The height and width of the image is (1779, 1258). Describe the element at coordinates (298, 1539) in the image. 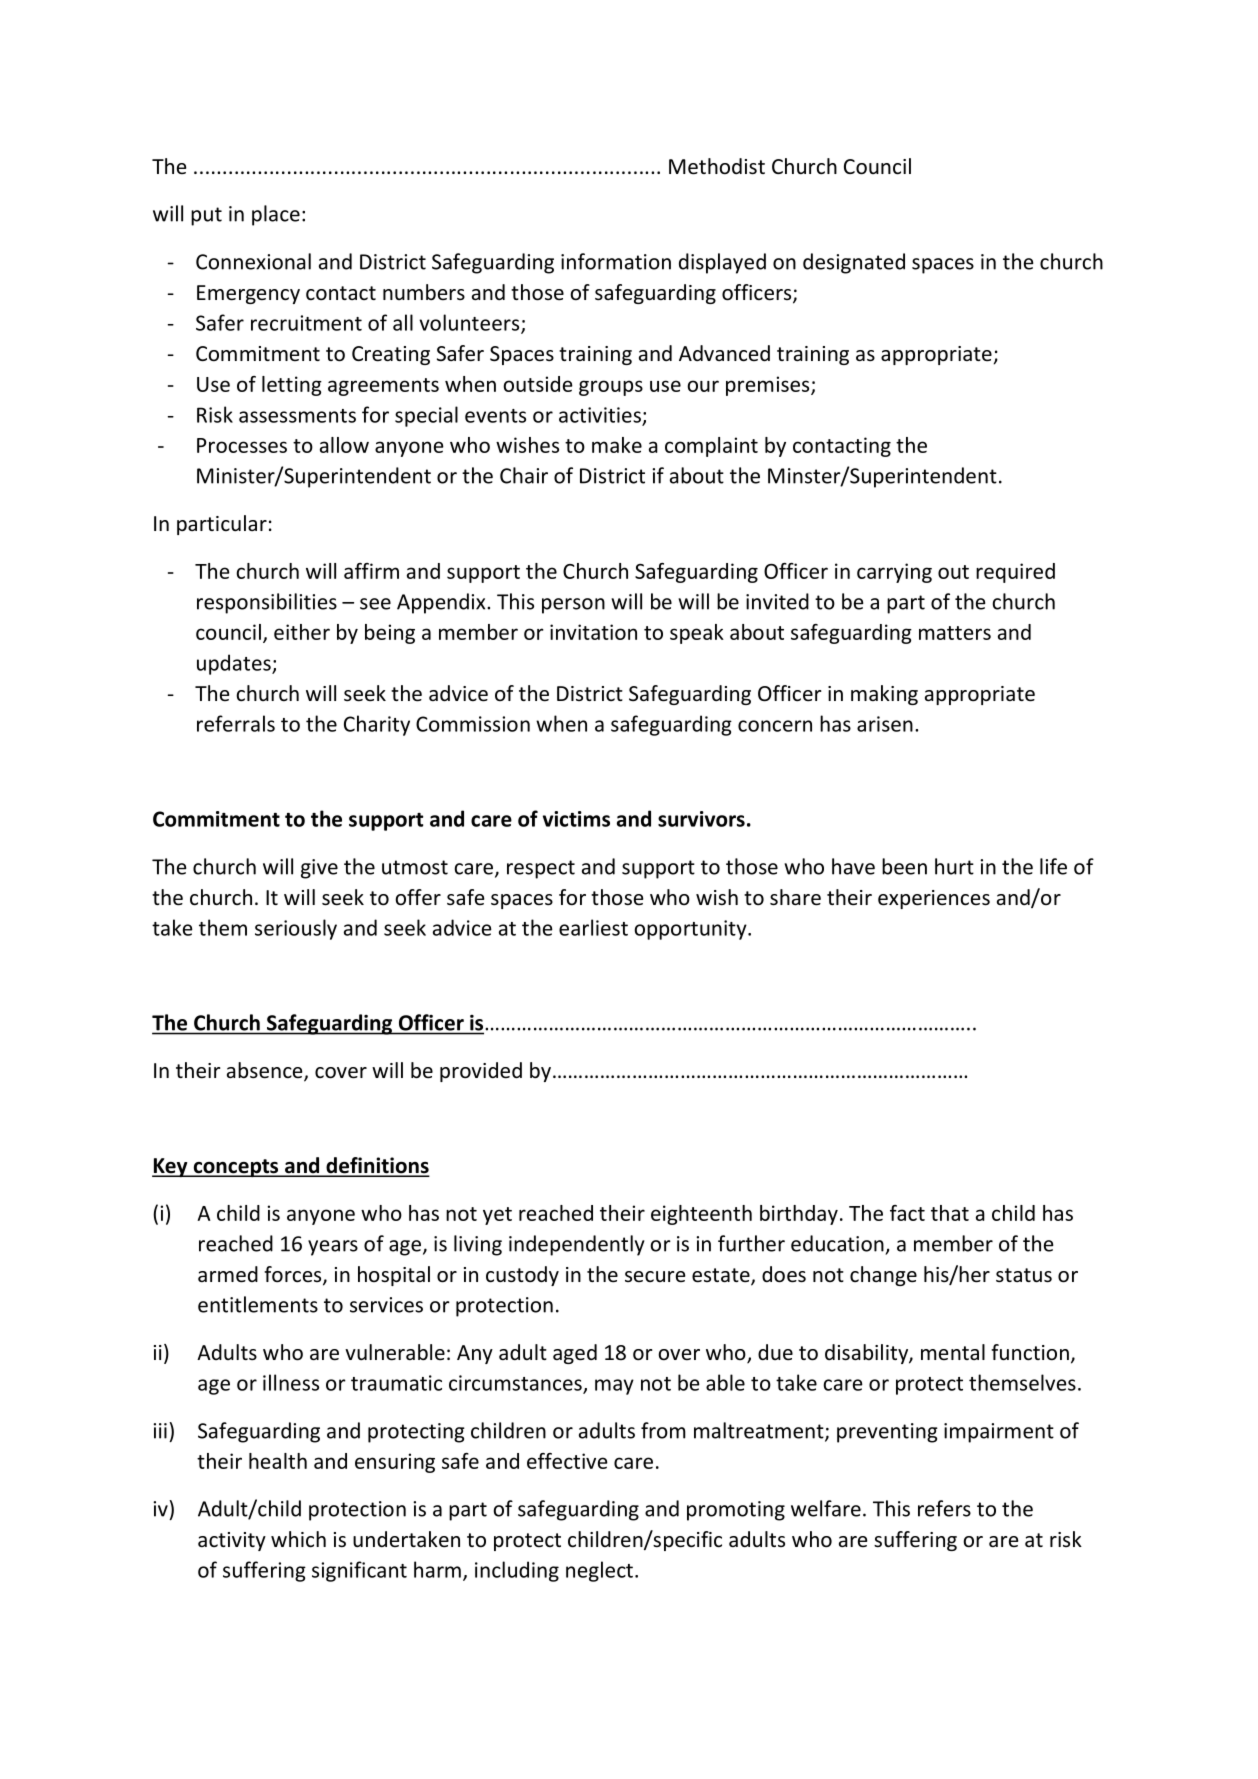

I see `which` at that location.
